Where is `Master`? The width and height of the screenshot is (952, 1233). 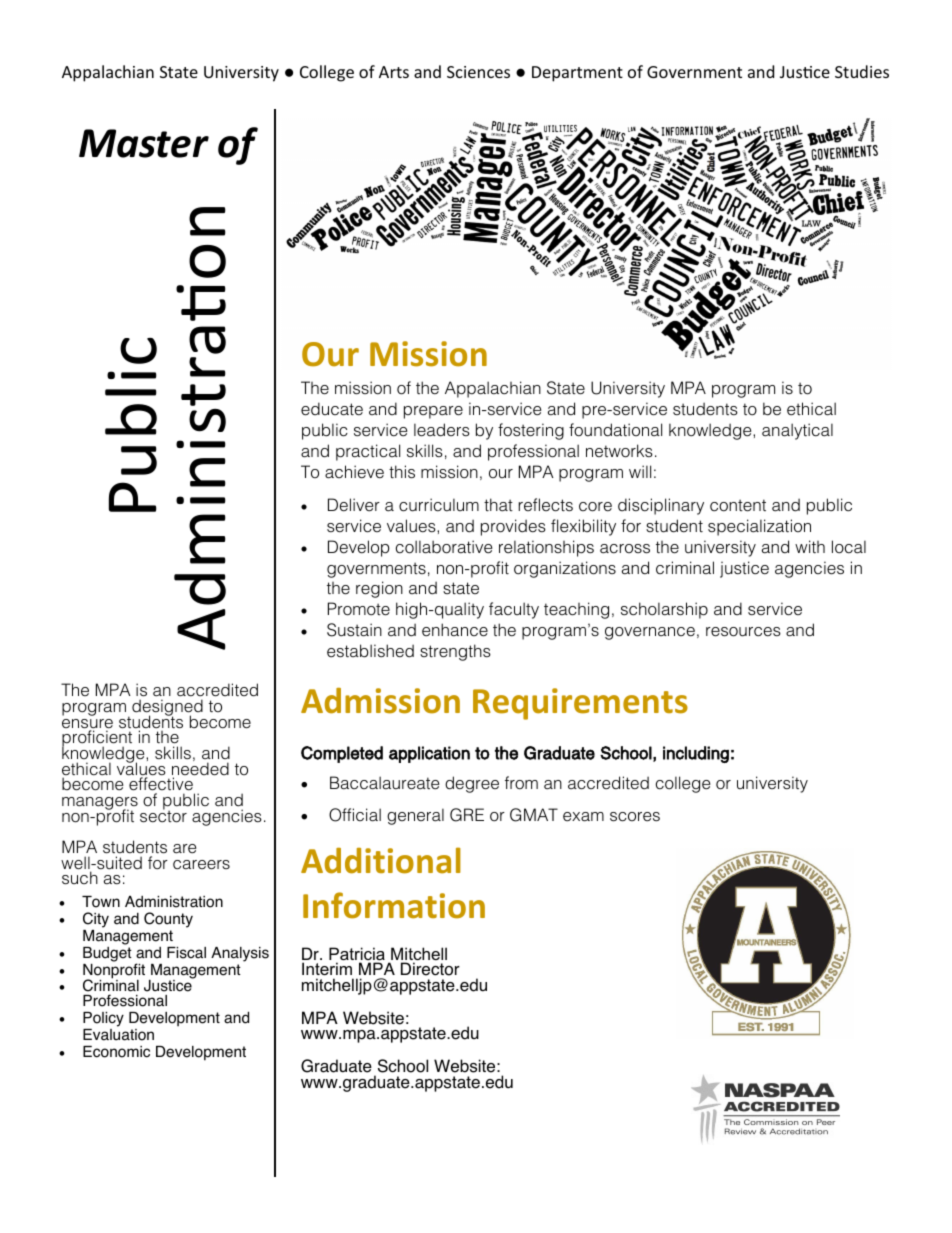 Master is located at coordinates (144, 143).
